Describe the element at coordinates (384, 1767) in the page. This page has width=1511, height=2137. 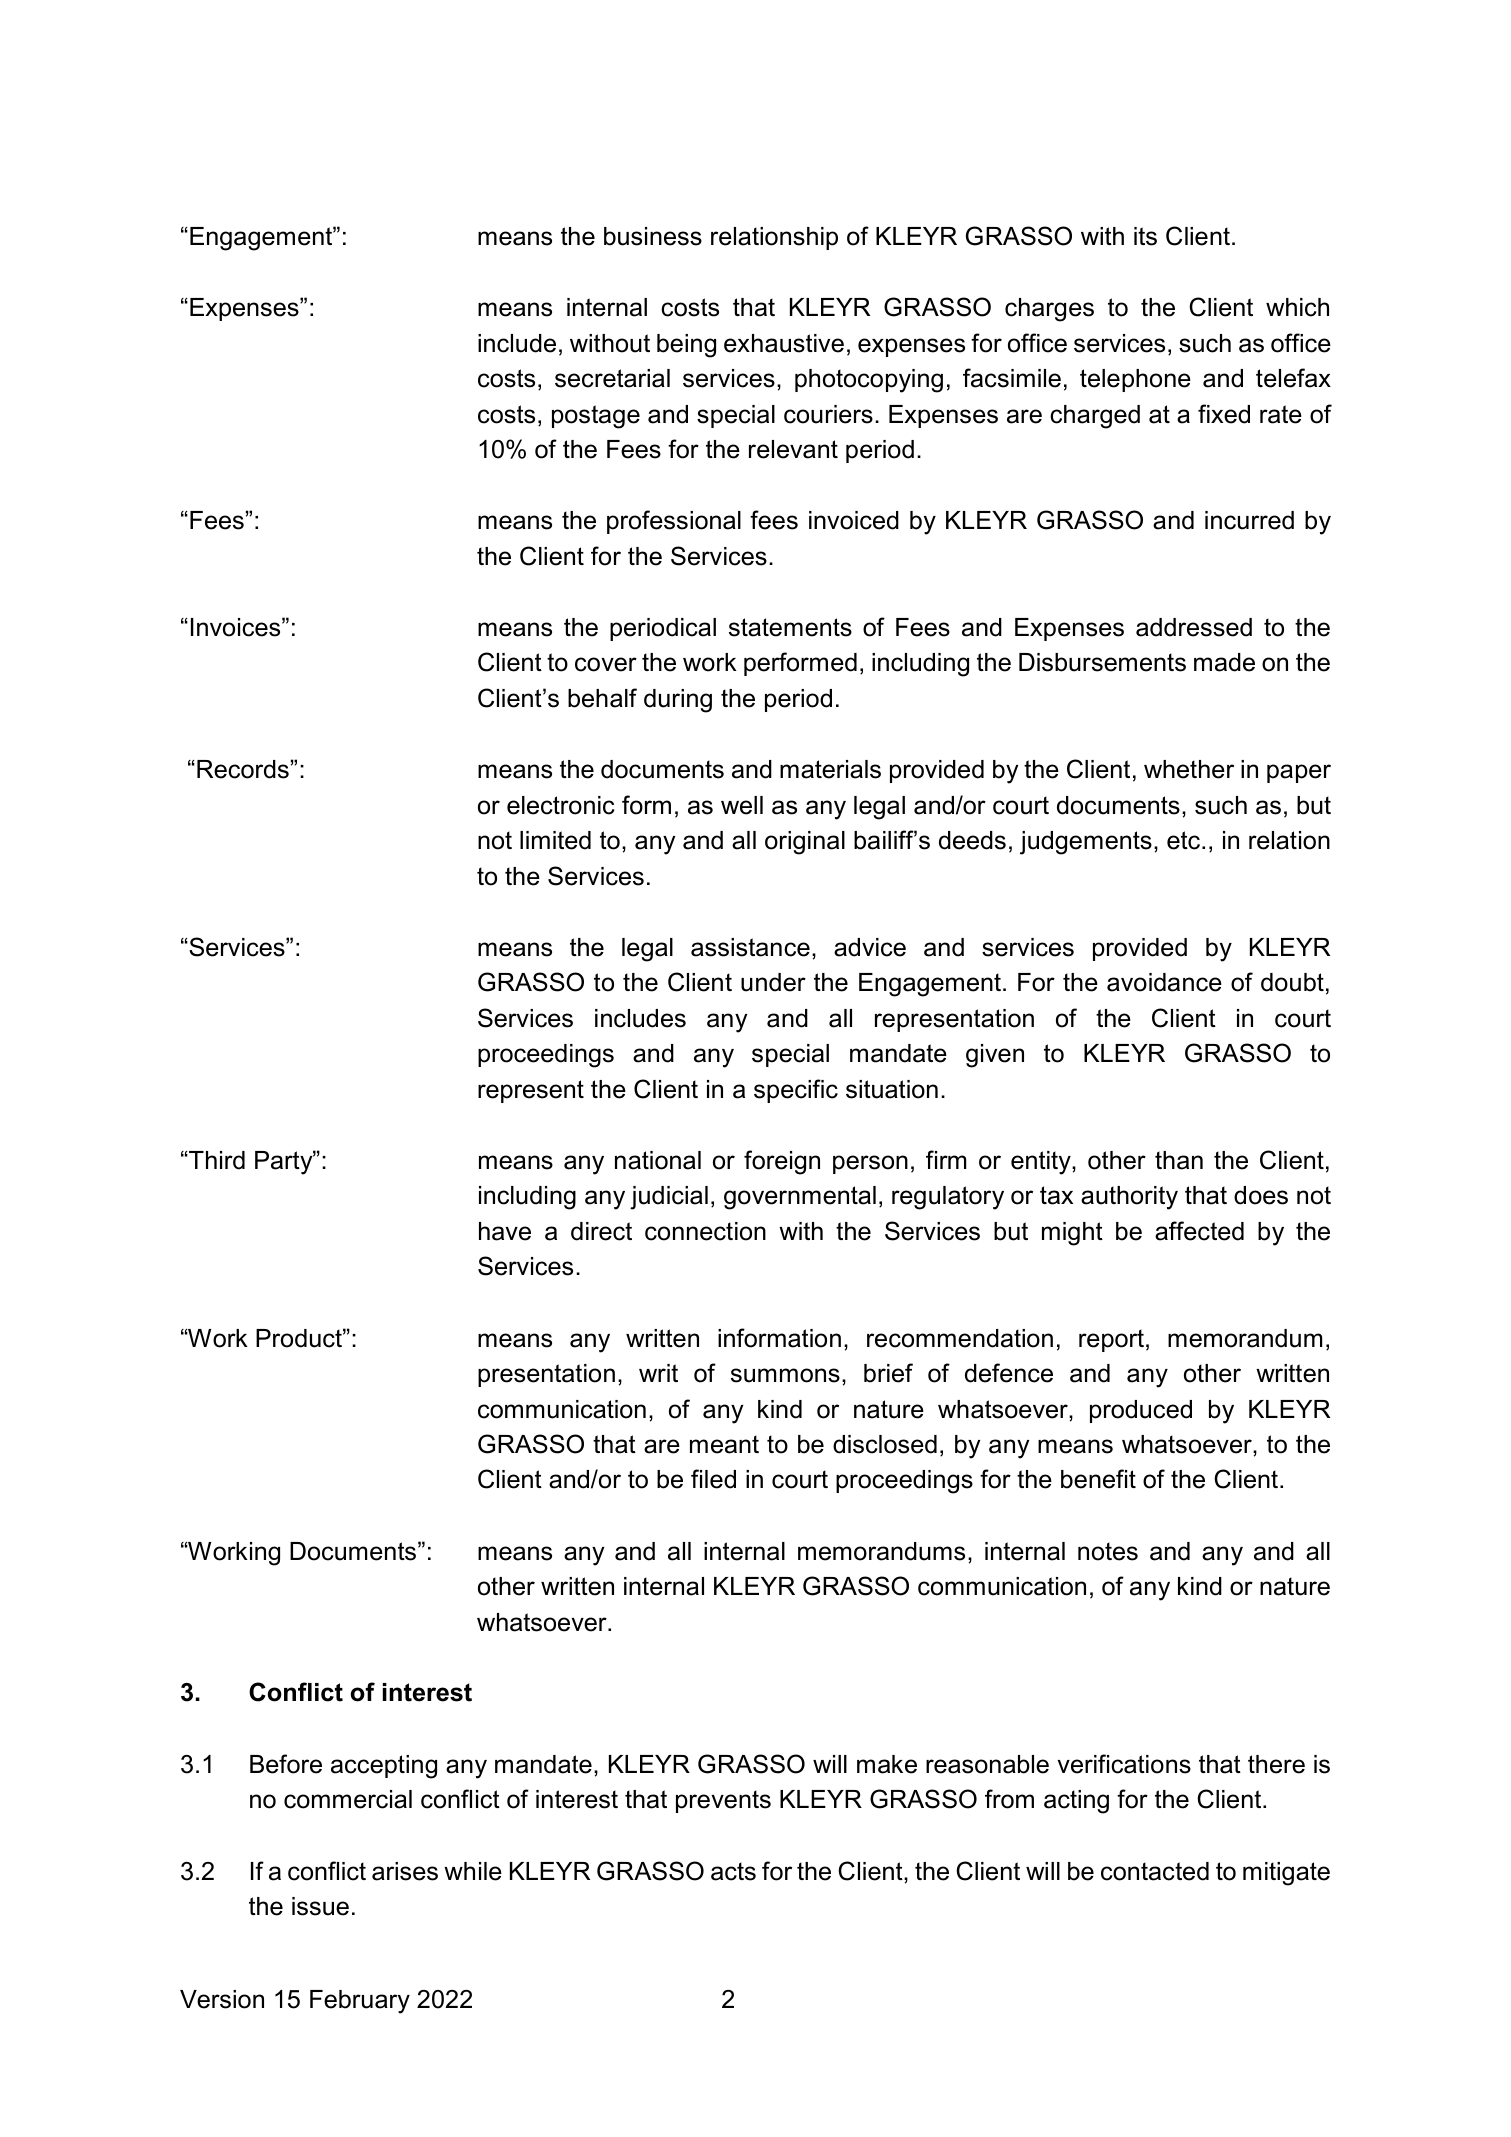
I see `accepting` at that location.
